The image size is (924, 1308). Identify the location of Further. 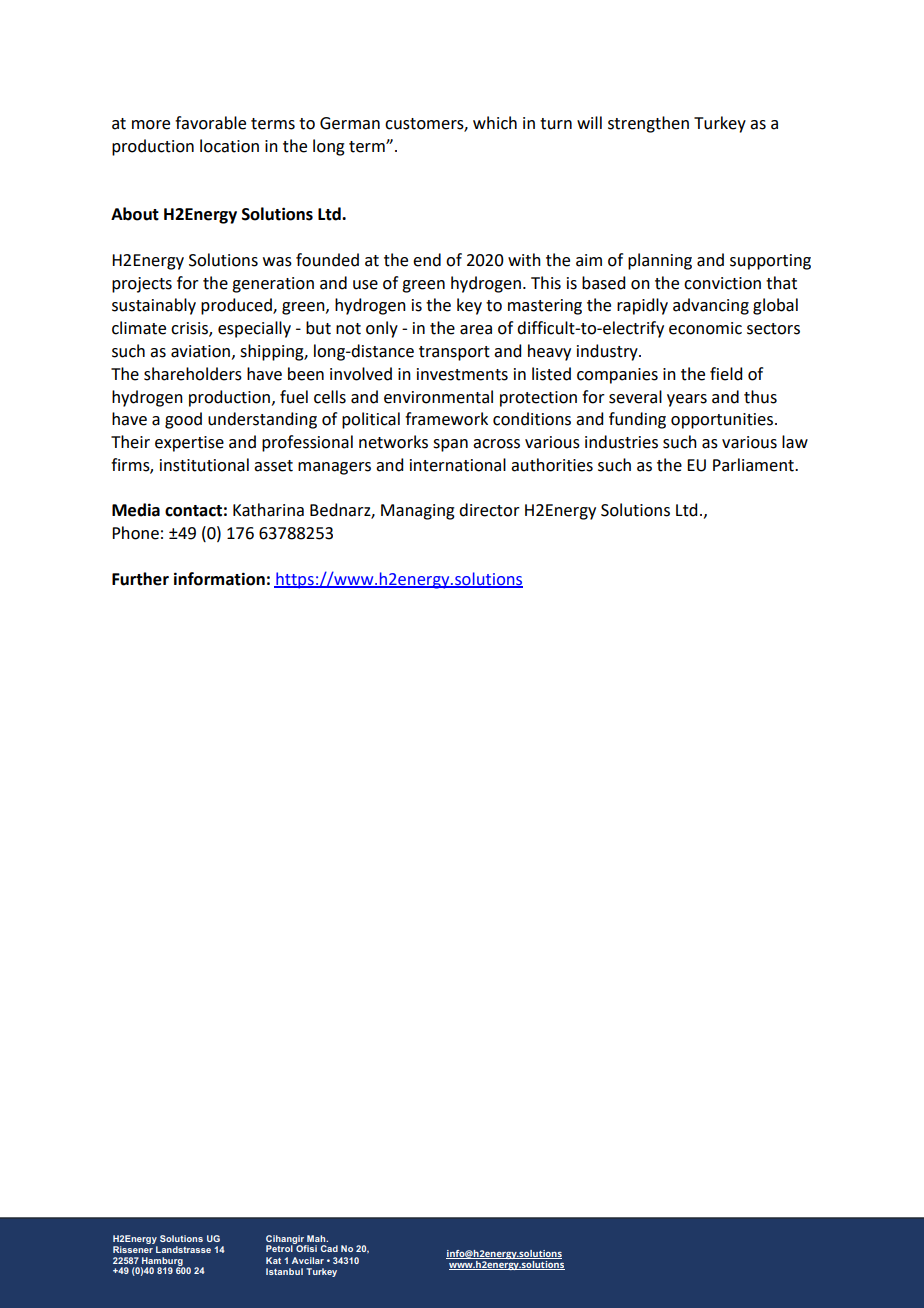
(140, 579).
